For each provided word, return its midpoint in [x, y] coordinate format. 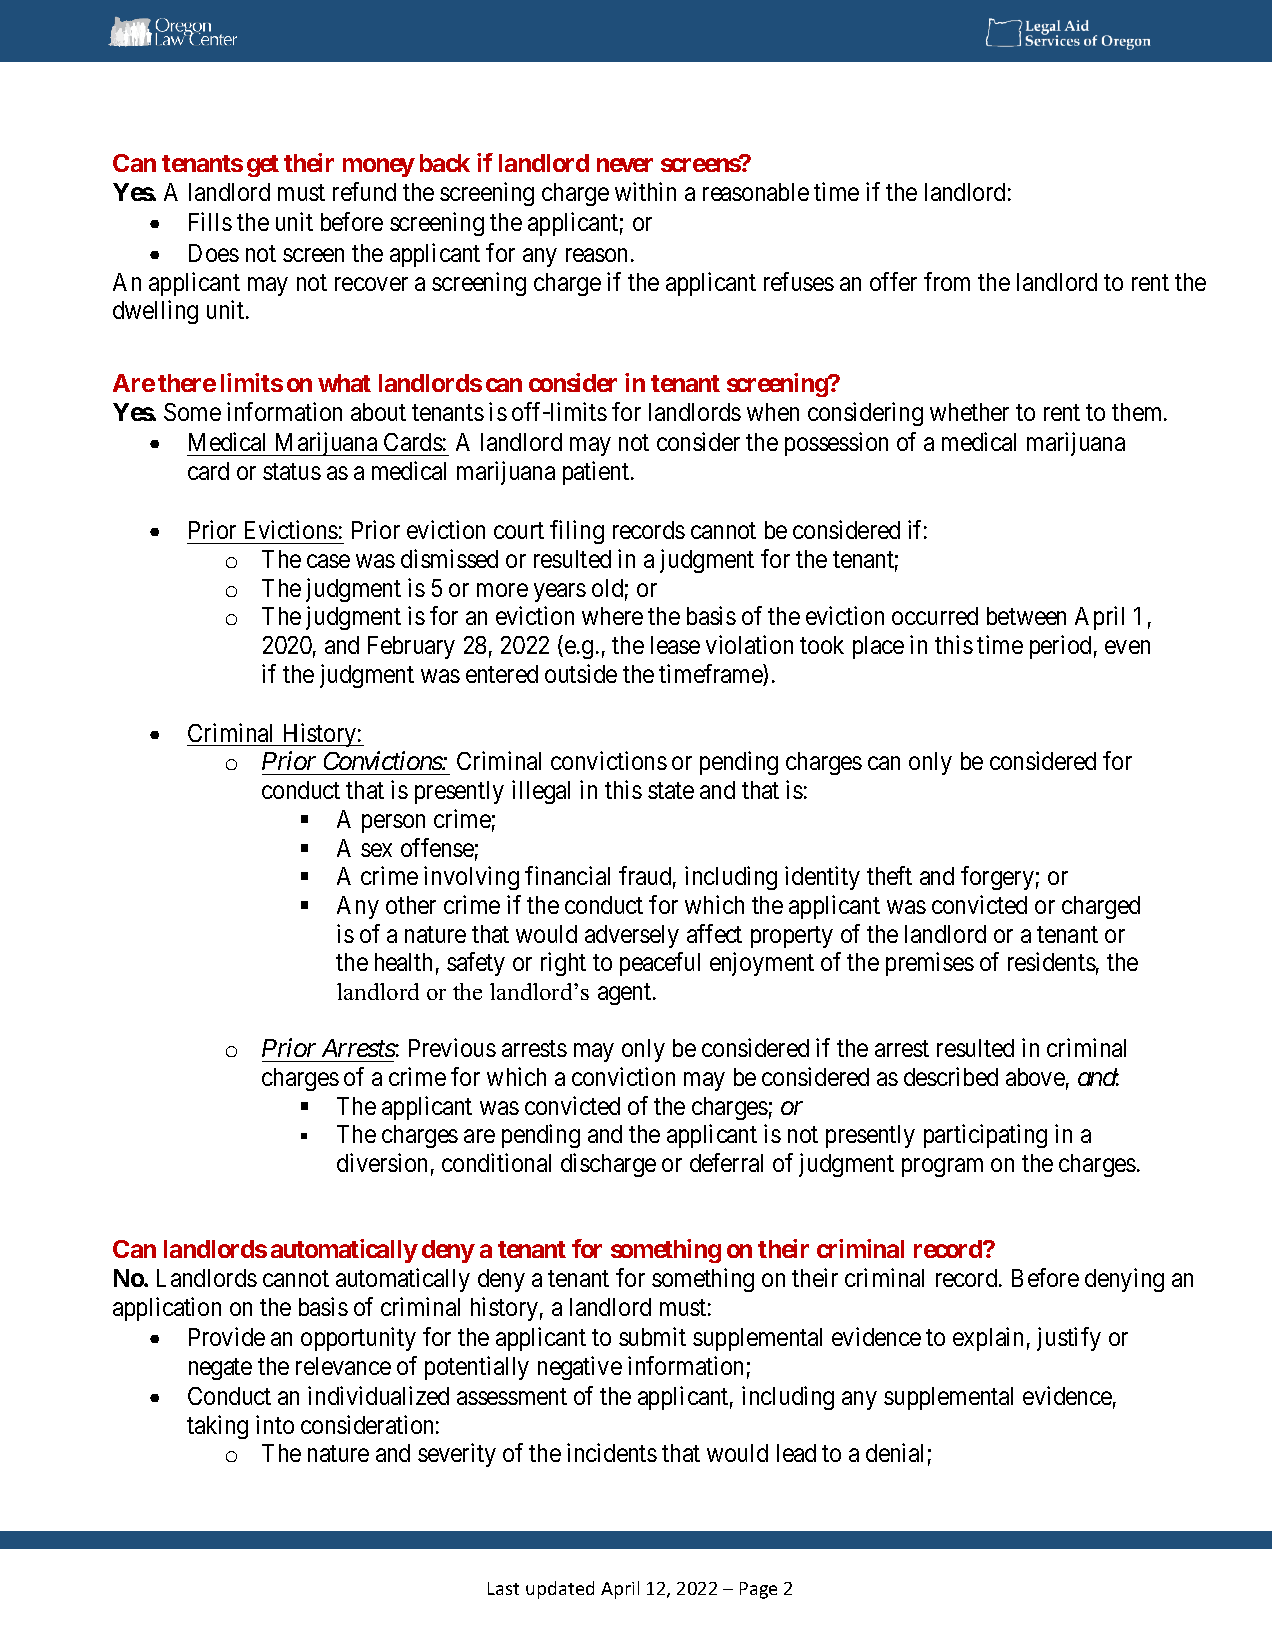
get [263, 166]
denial [894, 1452]
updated [560, 1590]
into [275, 1424]
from [947, 281]
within [645, 191]
